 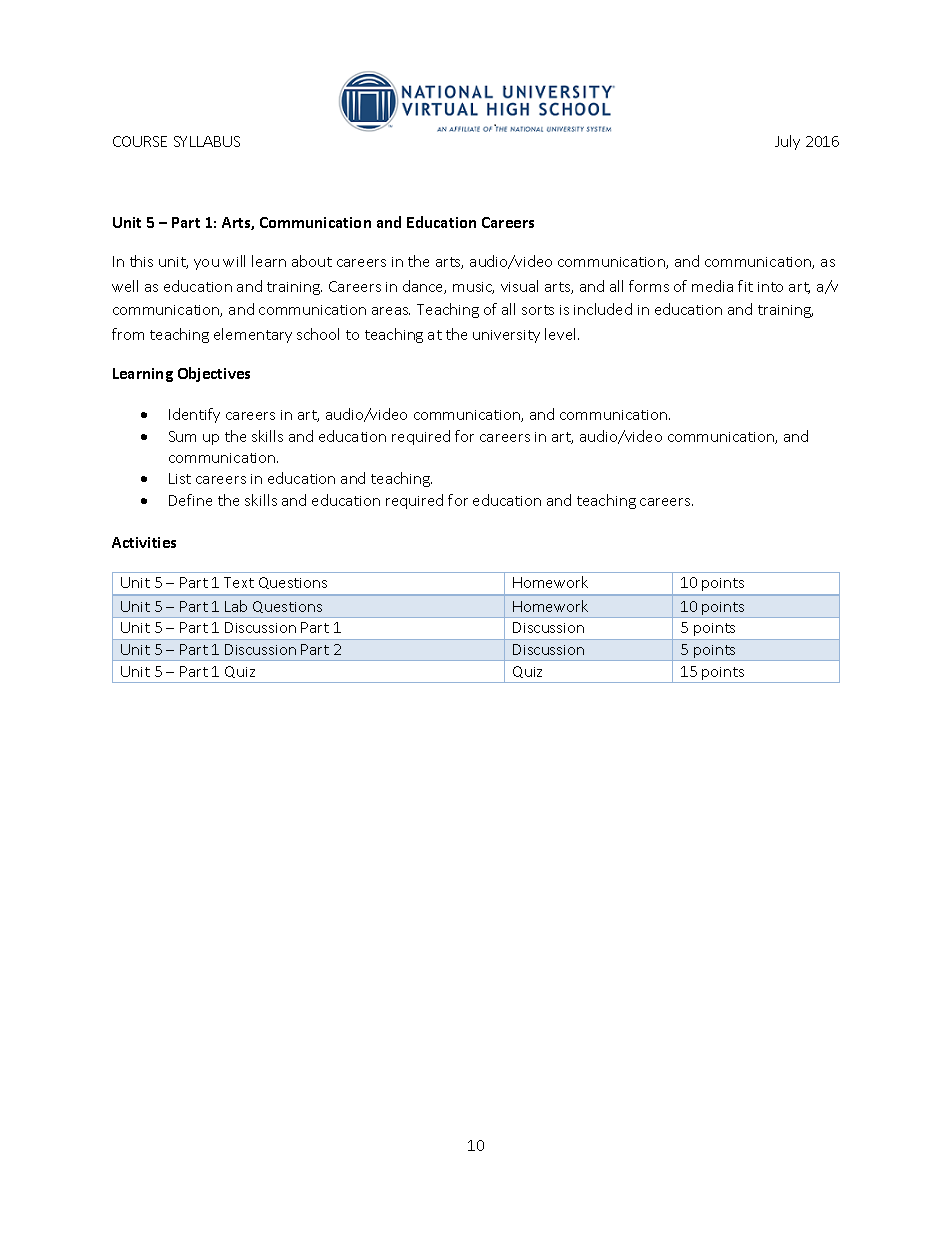 I want to click on July, so click(x=787, y=142).
